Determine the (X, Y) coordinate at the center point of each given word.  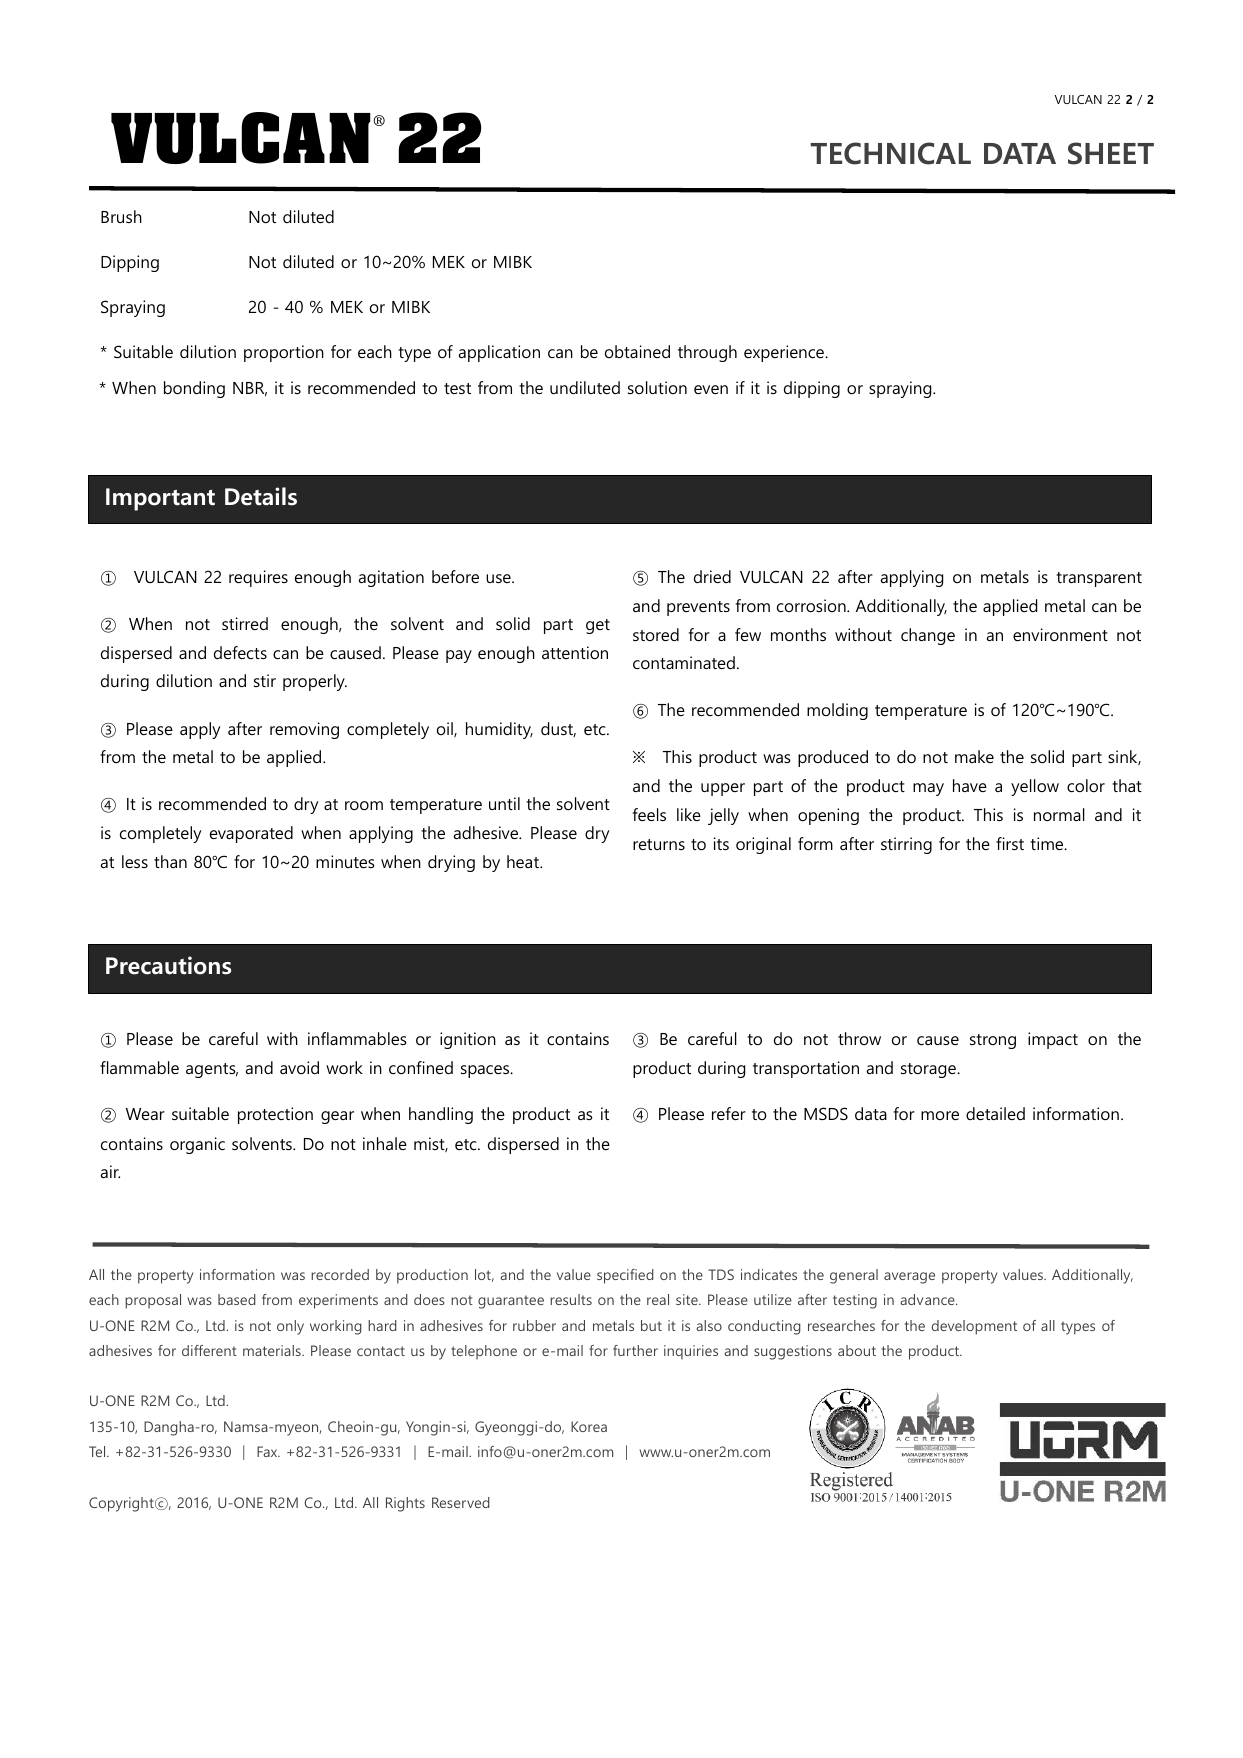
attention (575, 652)
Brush (121, 216)
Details (261, 496)
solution (657, 387)
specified (625, 1276)
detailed (995, 1113)
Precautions (168, 965)
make (974, 756)
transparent (1099, 579)
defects (240, 652)
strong (993, 1041)
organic (197, 1145)
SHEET (1111, 153)
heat (524, 861)
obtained (637, 351)
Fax (268, 1451)
